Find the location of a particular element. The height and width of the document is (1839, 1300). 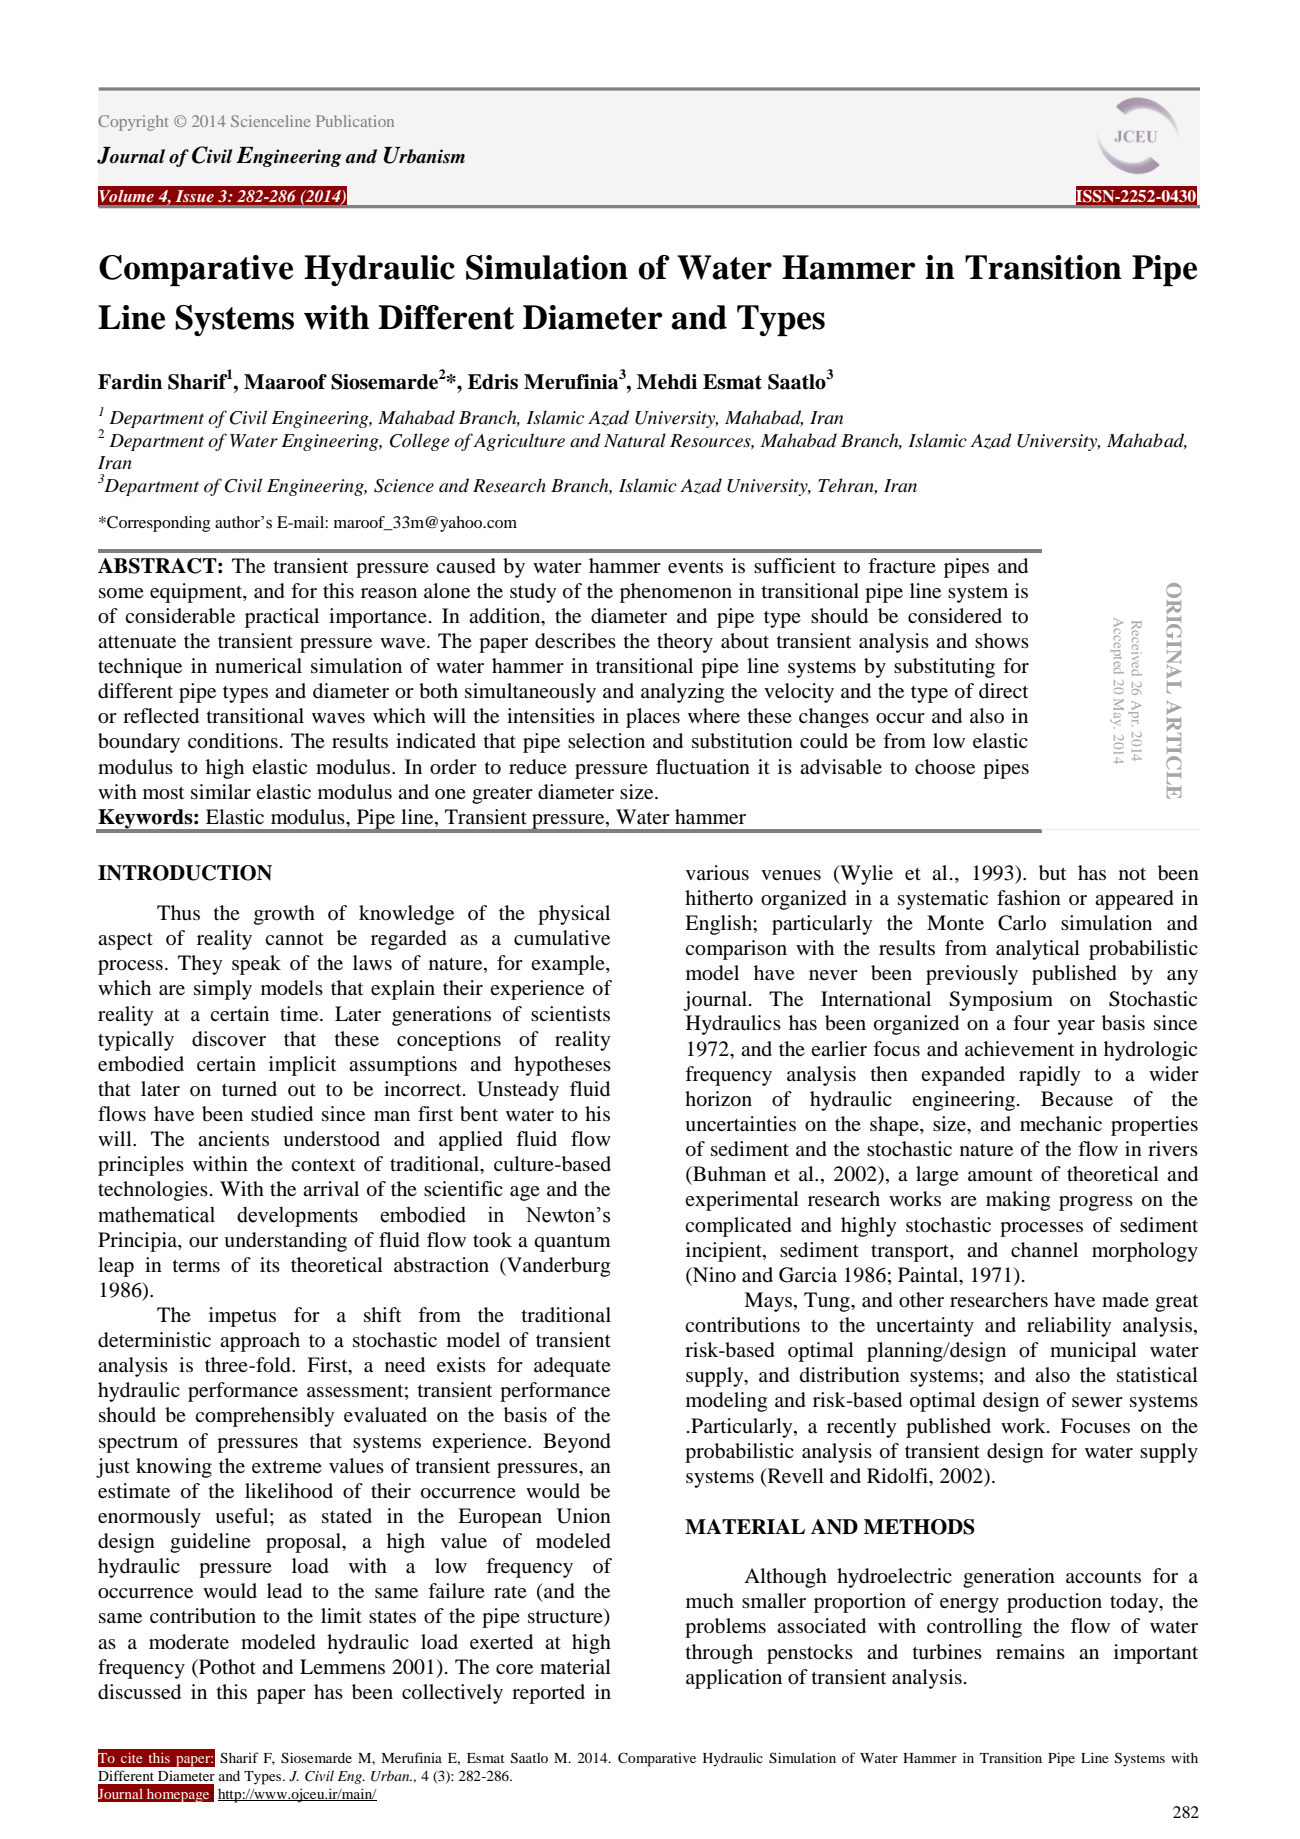

Mehdi is located at coordinates (667, 382).
